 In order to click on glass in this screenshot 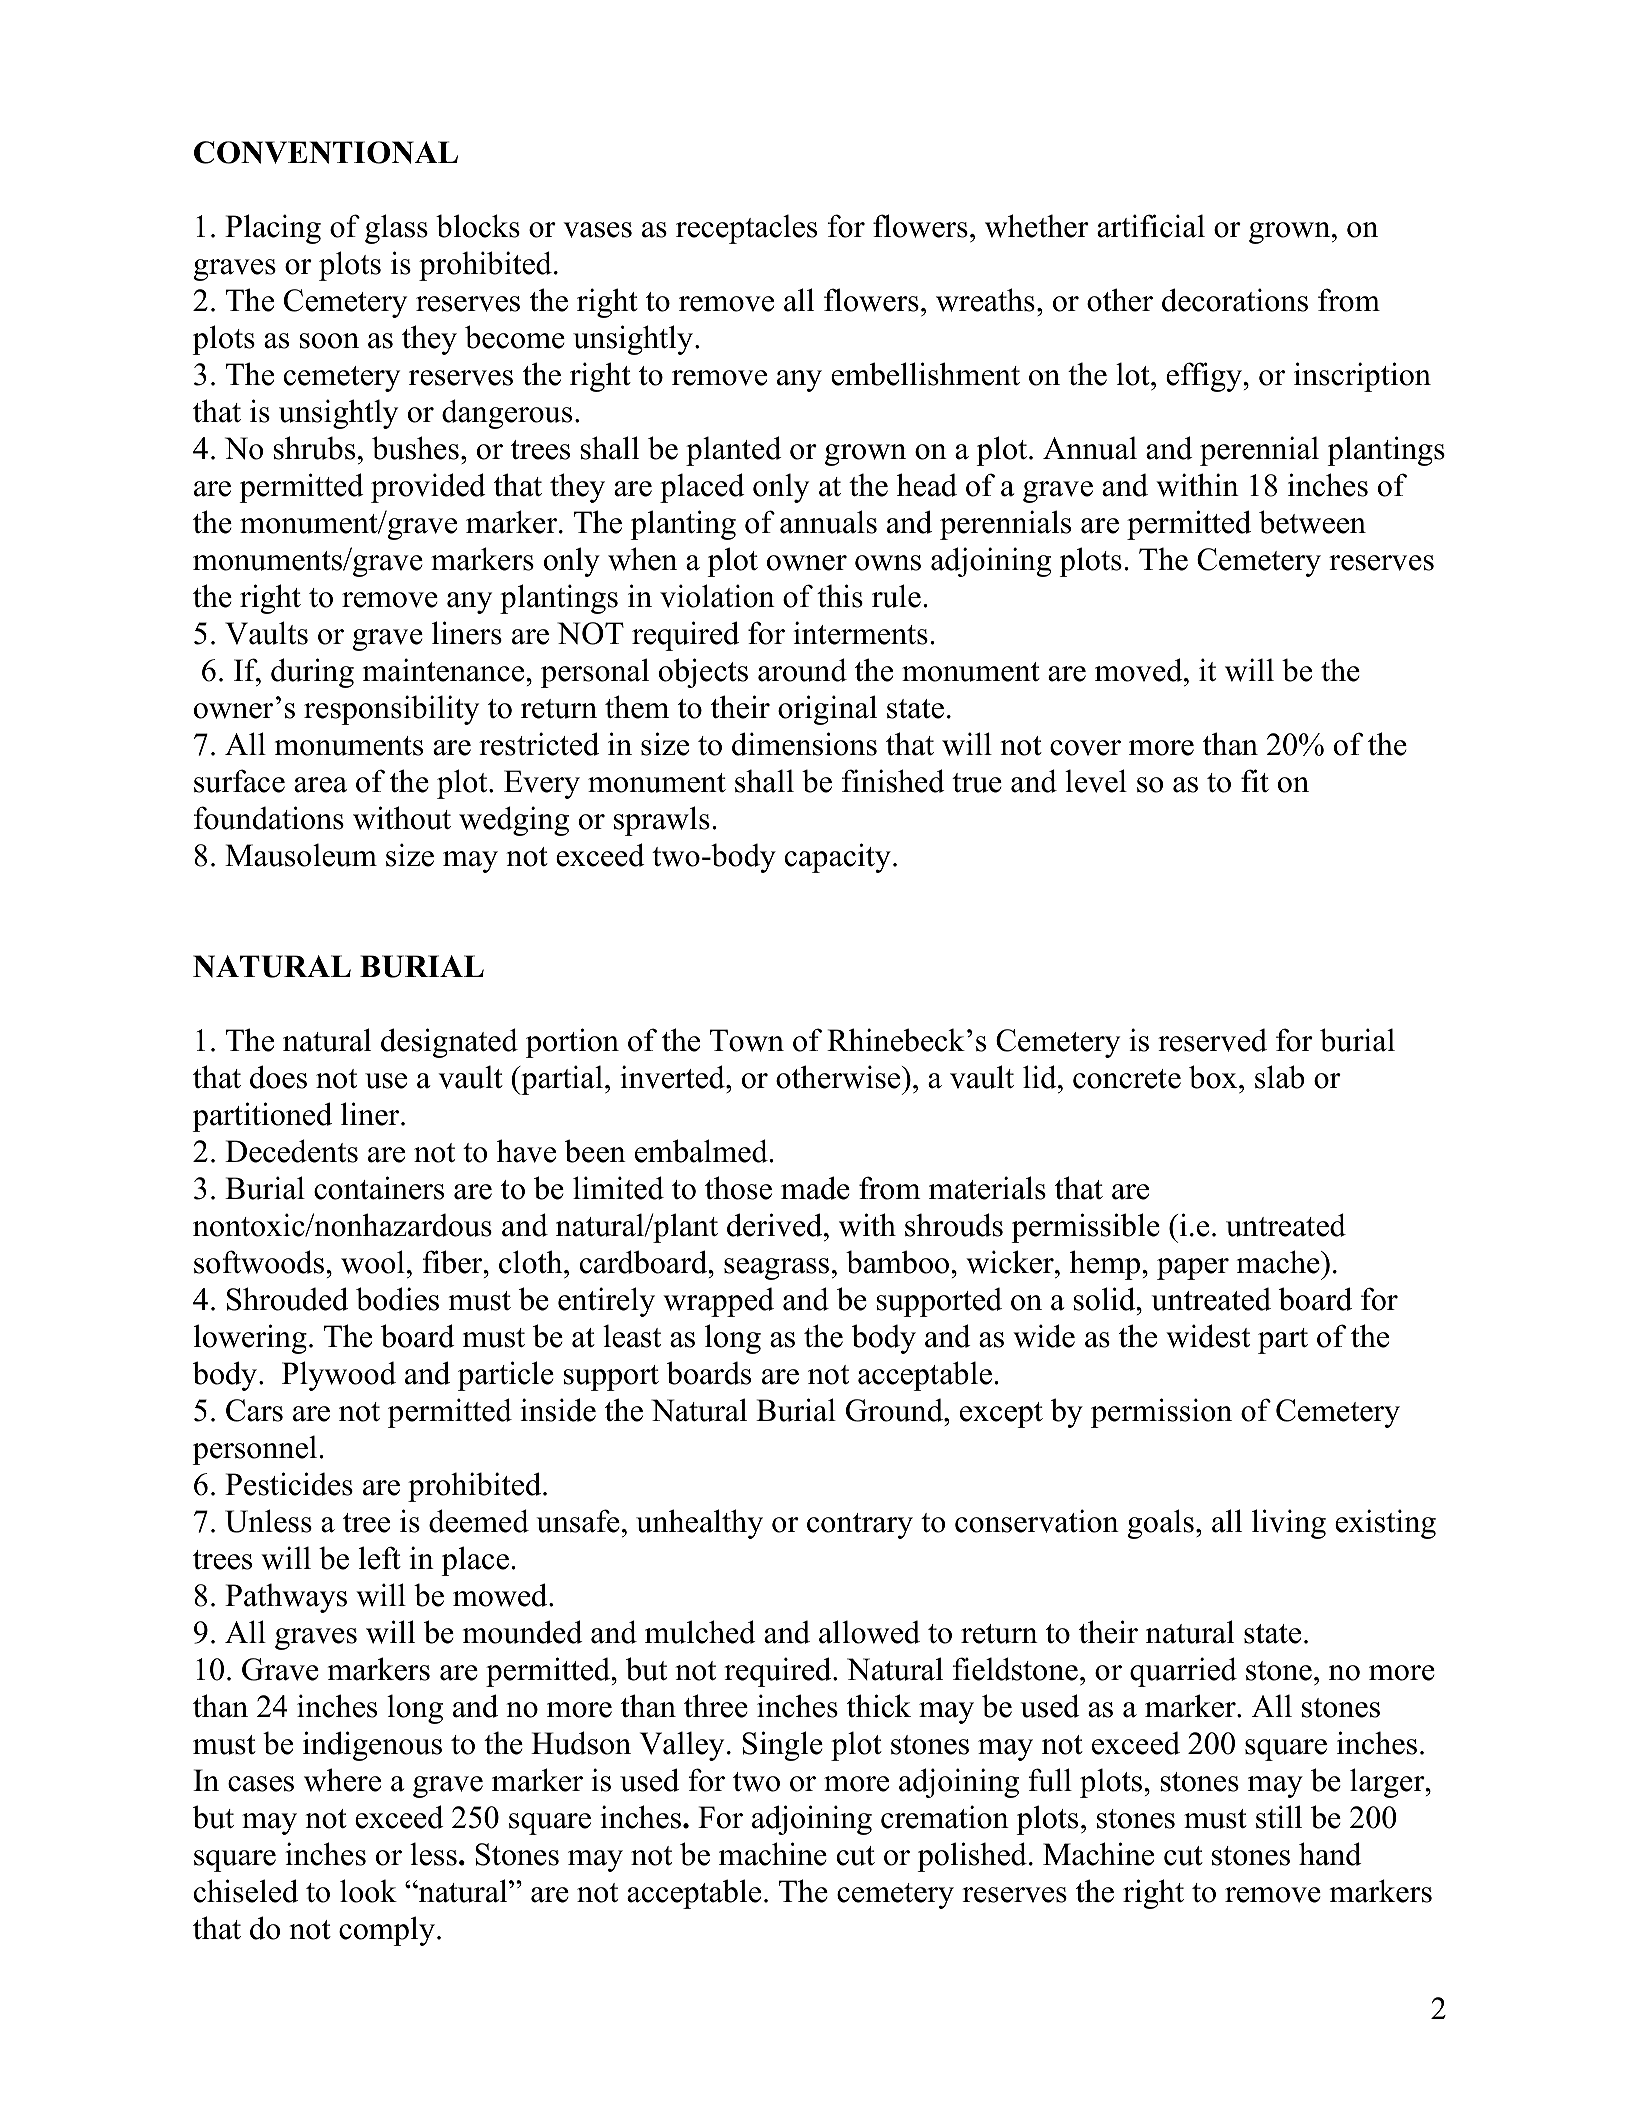, I will do `click(396, 229)`.
